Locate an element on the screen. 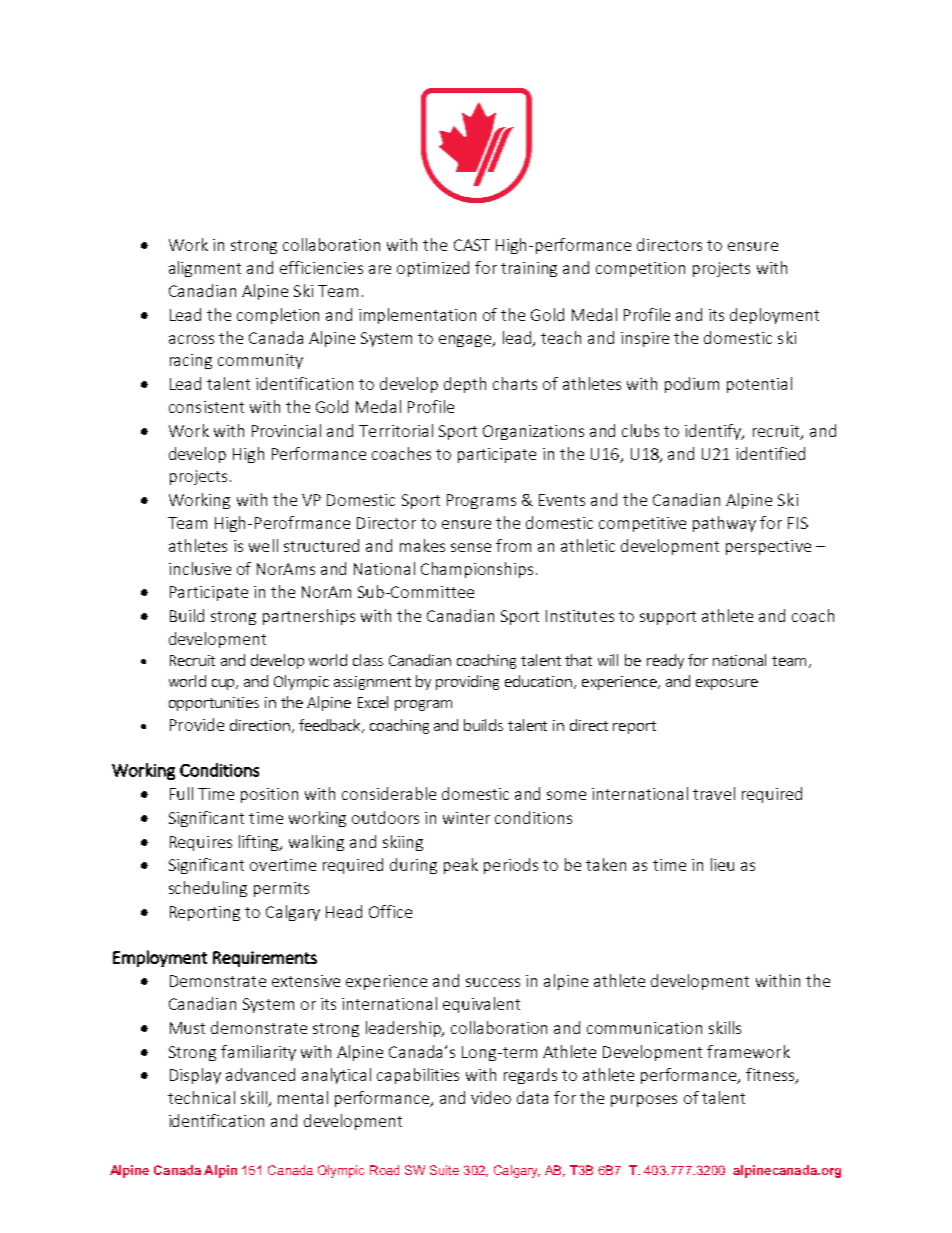 The image size is (952, 1233). purposes is located at coordinates (644, 1101).
